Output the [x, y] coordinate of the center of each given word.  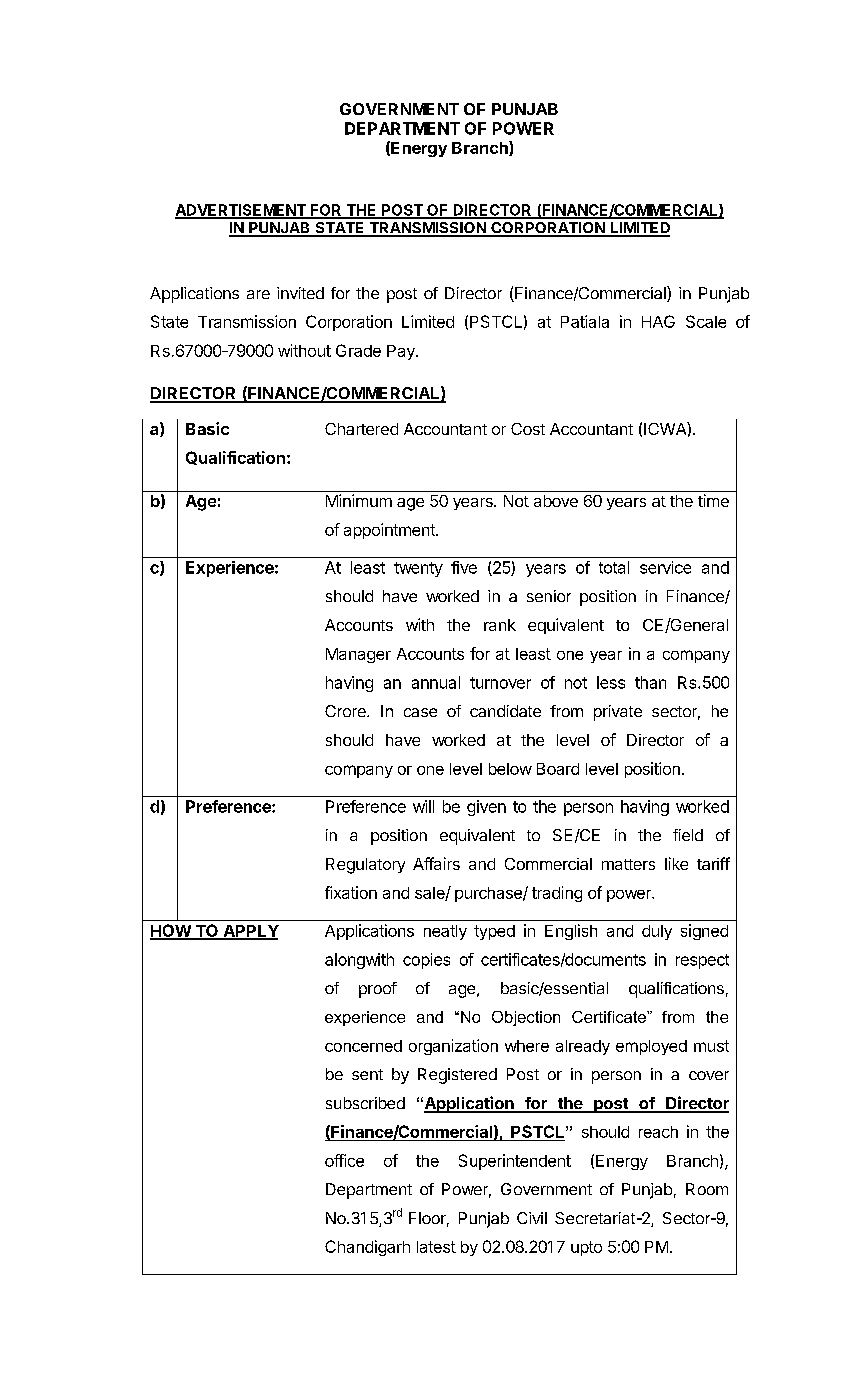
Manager [358, 655]
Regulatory [365, 866]
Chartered [361, 429]
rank [500, 625]
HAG [658, 321]
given [486, 808]
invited [300, 293]
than [650, 682]
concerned [363, 1046]
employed [651, 1047]
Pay [402, 352]
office [344, 1160]
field [688, 835]
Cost [528, 429]
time [713, 500]
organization [453, 1047]
